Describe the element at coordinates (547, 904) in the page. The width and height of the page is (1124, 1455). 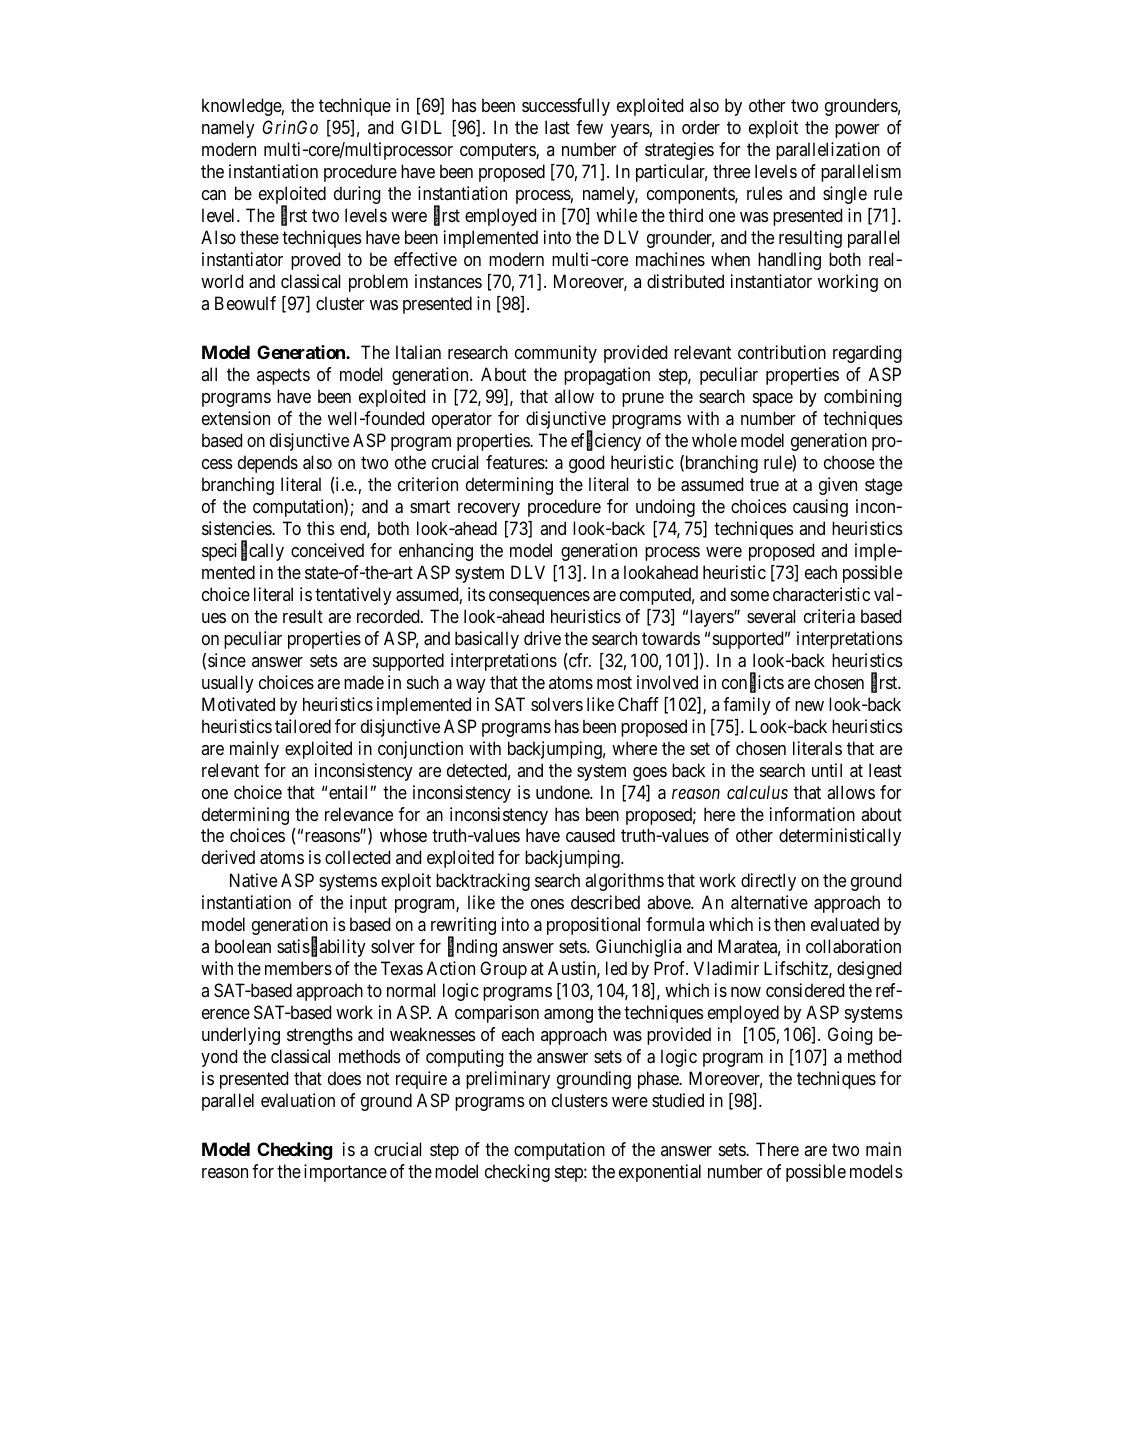
I see `ones` at that location.
